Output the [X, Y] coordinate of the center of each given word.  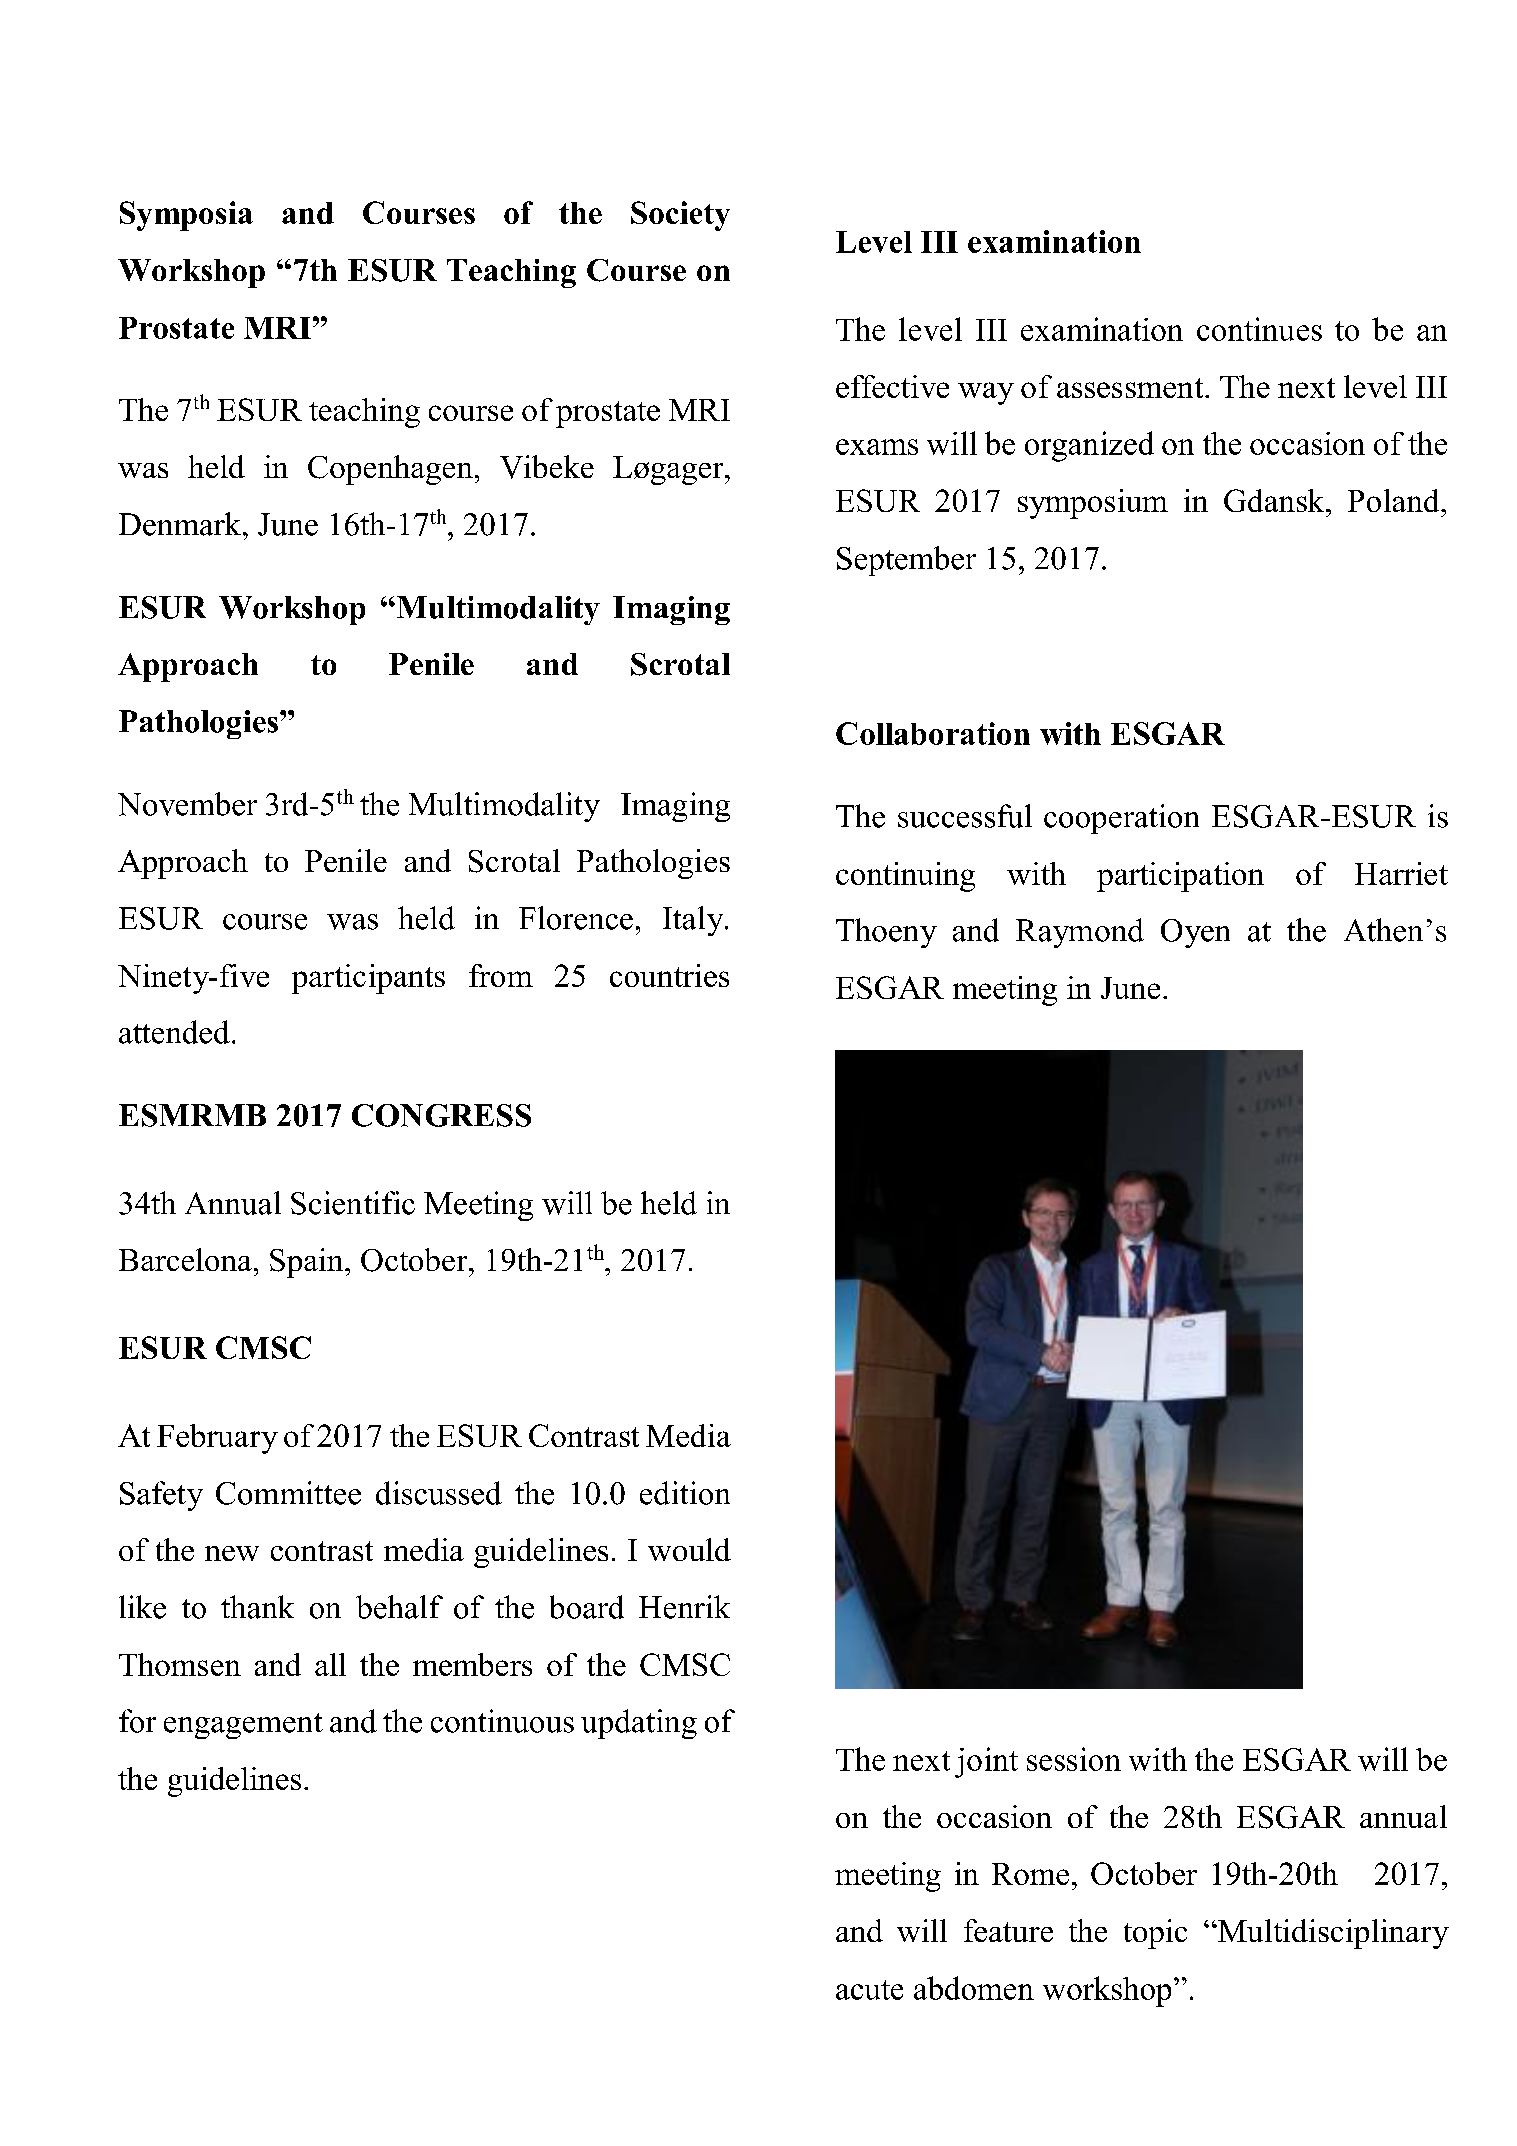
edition [685, 1493]
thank [257, 1607]
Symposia [186, 216]
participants [368, 979]
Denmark [181, 524]
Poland [1395, 500]
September [906, 561]
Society [680, 216]
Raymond [1080, 933]
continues [1259, 329]
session [1074, 1759]
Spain [308, 1263]
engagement [243, 1726]
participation [1180, 877]
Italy [694, 921]
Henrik [684, 1607]
